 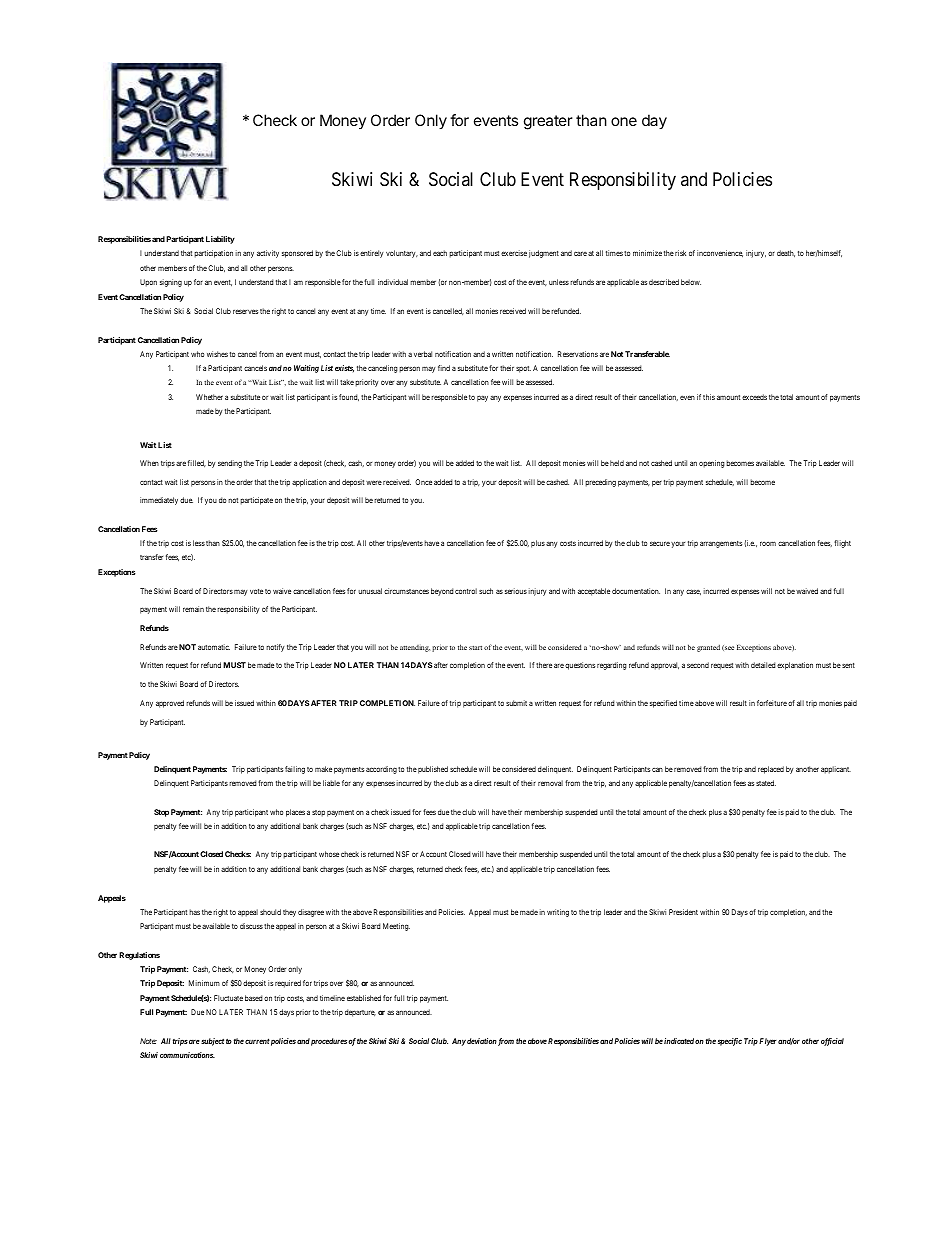 I want to click on vote, so click(x=256, y=591).
